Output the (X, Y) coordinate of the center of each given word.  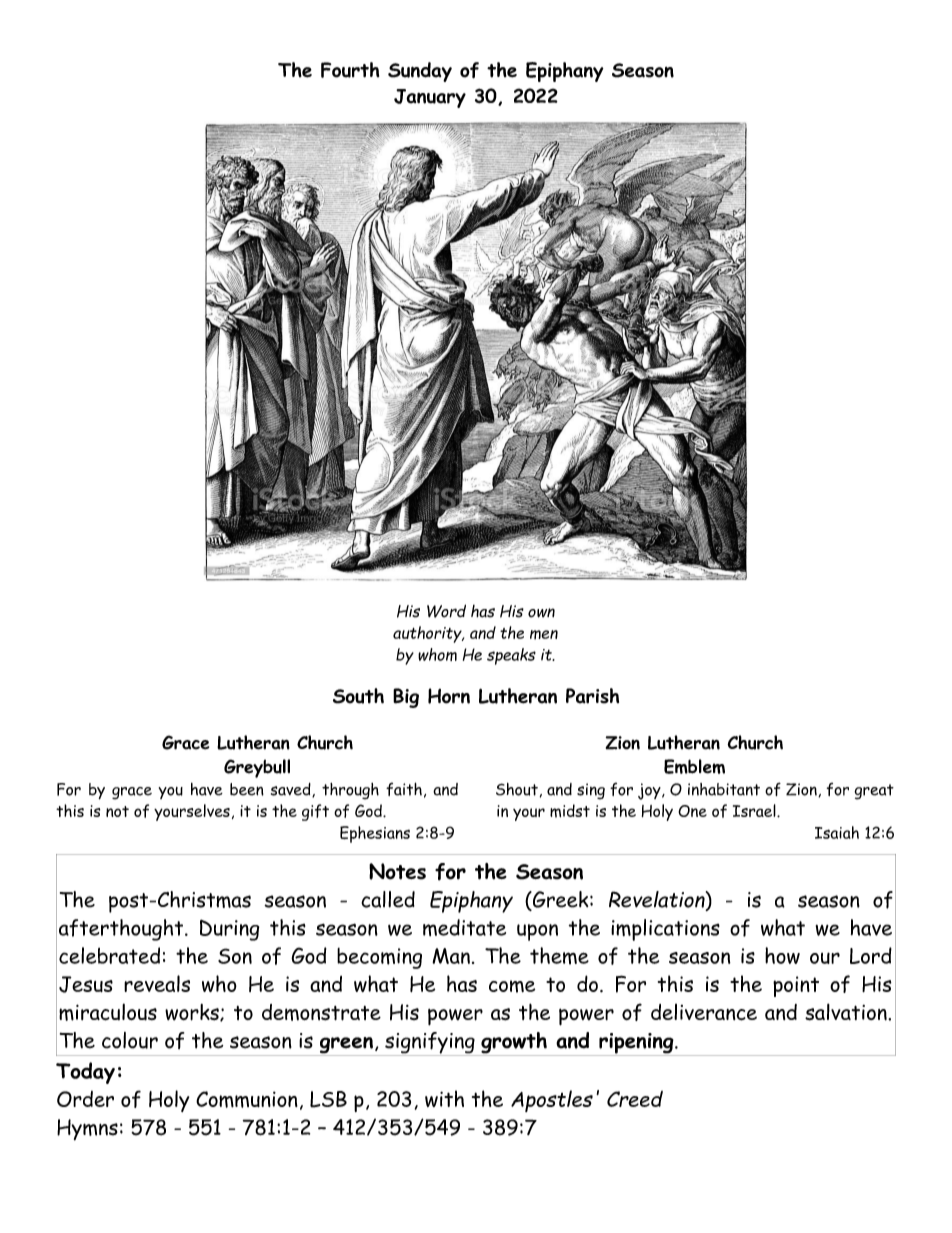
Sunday (420, 72)
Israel (755, 810)
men (544, 635)
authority (428, 634)
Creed (635, 1099)
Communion (247, 1099)
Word (446, 611)
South (358, 696)
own (541, 613)
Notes (397, 871)
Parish (592, 696)
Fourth (350, 70)
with (444, 1098)
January (430, 98)
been (247, 789)
